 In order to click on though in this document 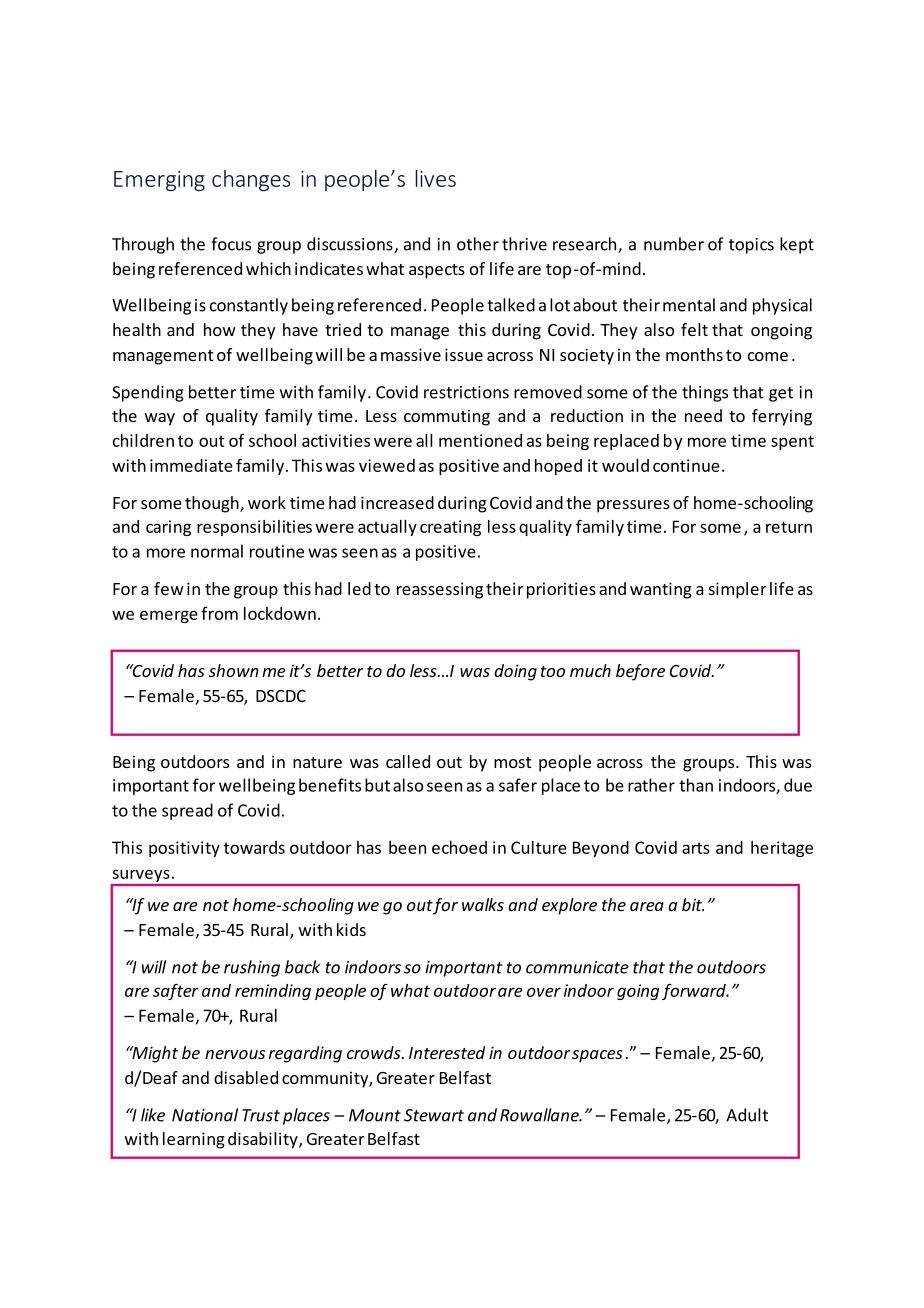, I will do `click(213, 504)`.
